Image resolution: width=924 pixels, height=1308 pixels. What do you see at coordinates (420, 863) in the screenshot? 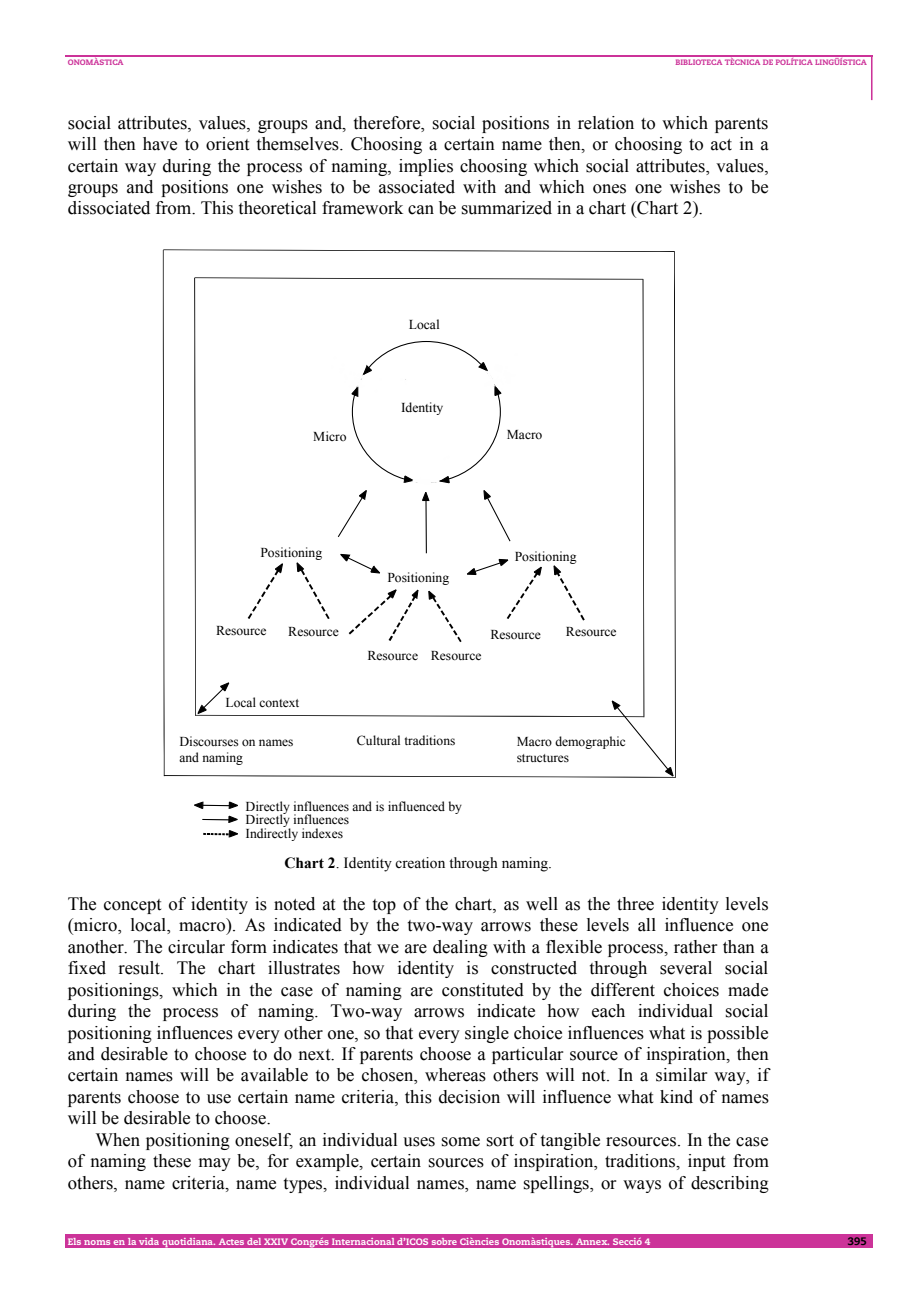
I see `creation` at bounding box center [420, 863].
